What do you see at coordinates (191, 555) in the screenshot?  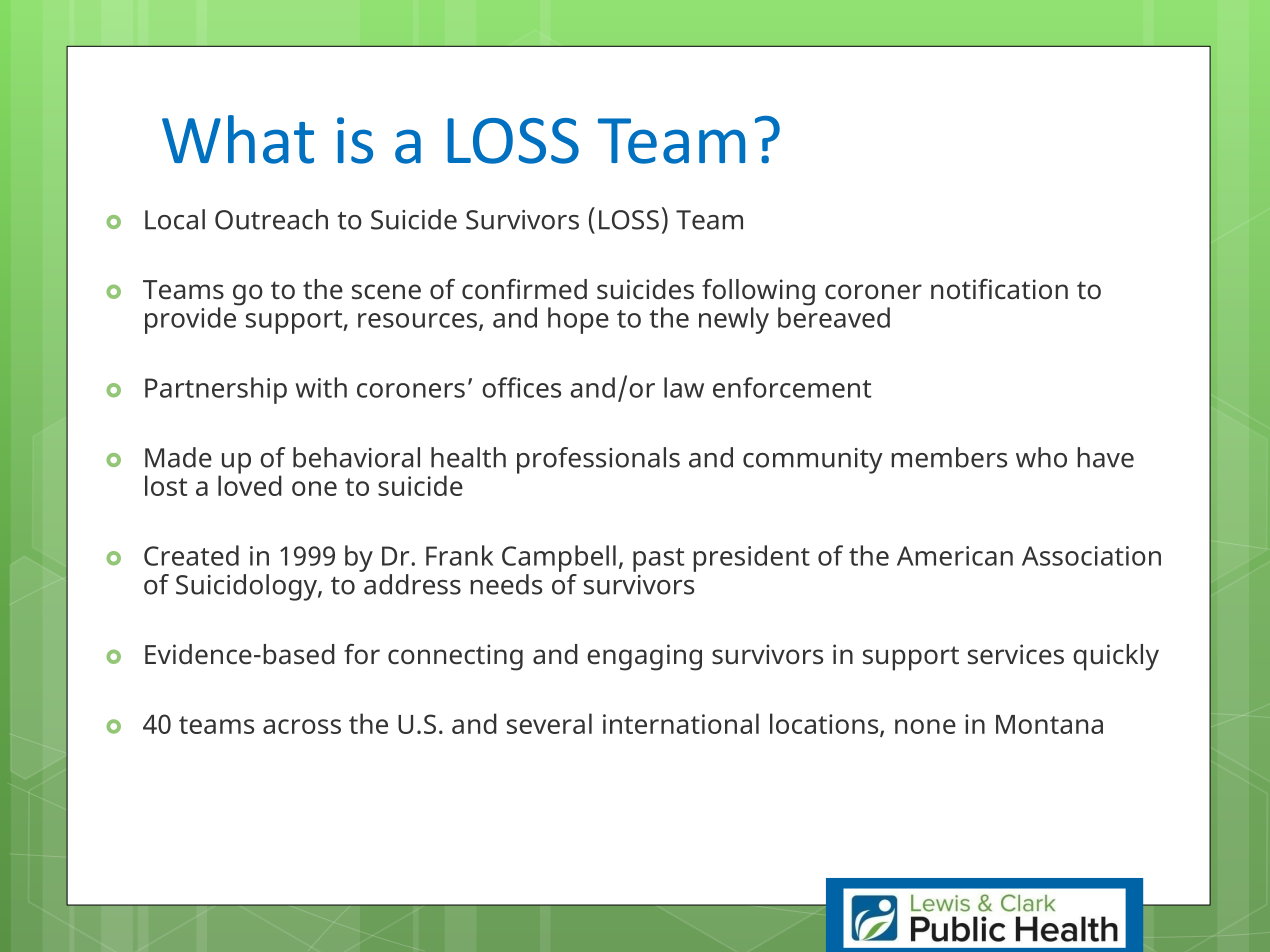 I see `Created` at bounding box center [191, 555].
